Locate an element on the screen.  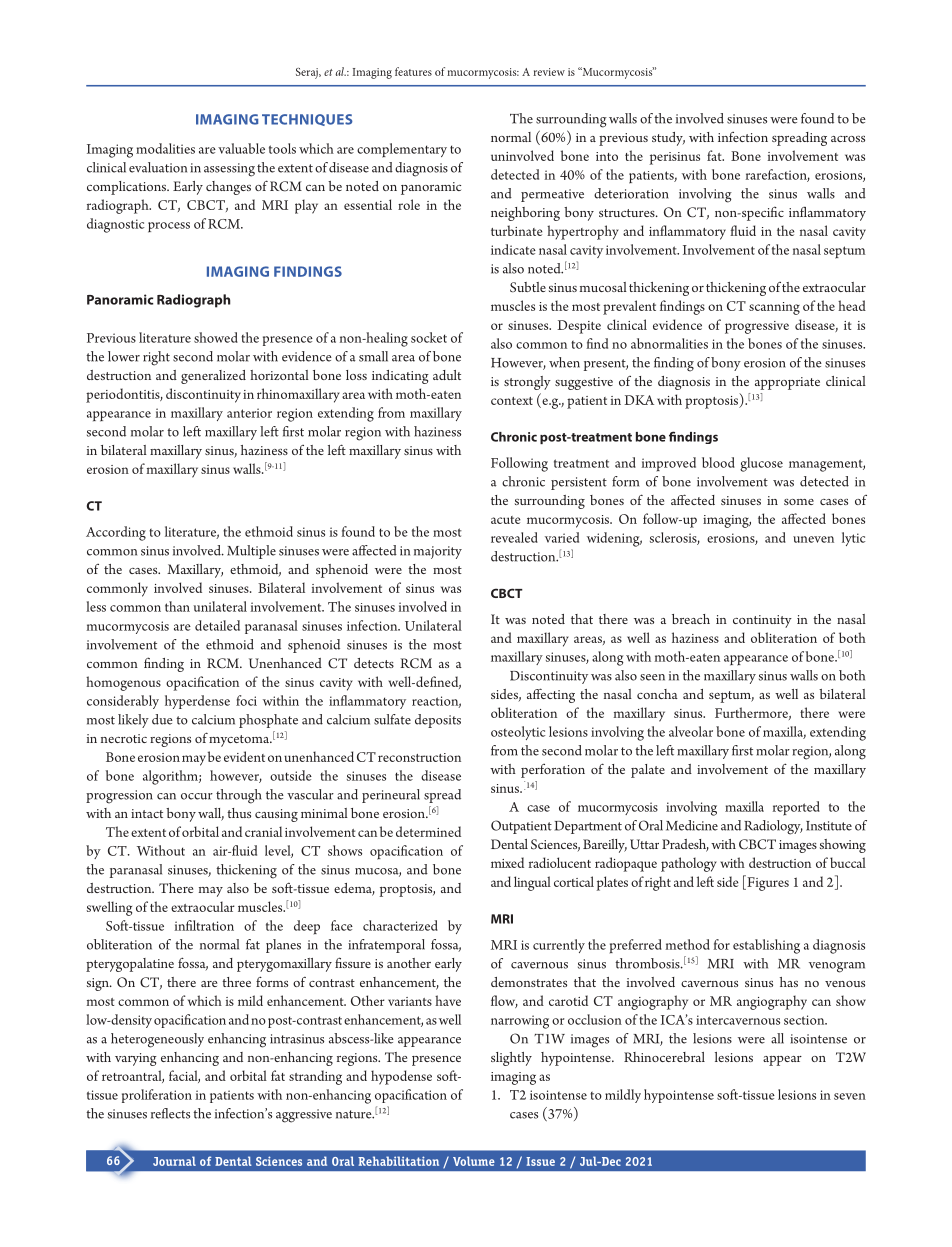
reported is located at coordinates (796, 808).
